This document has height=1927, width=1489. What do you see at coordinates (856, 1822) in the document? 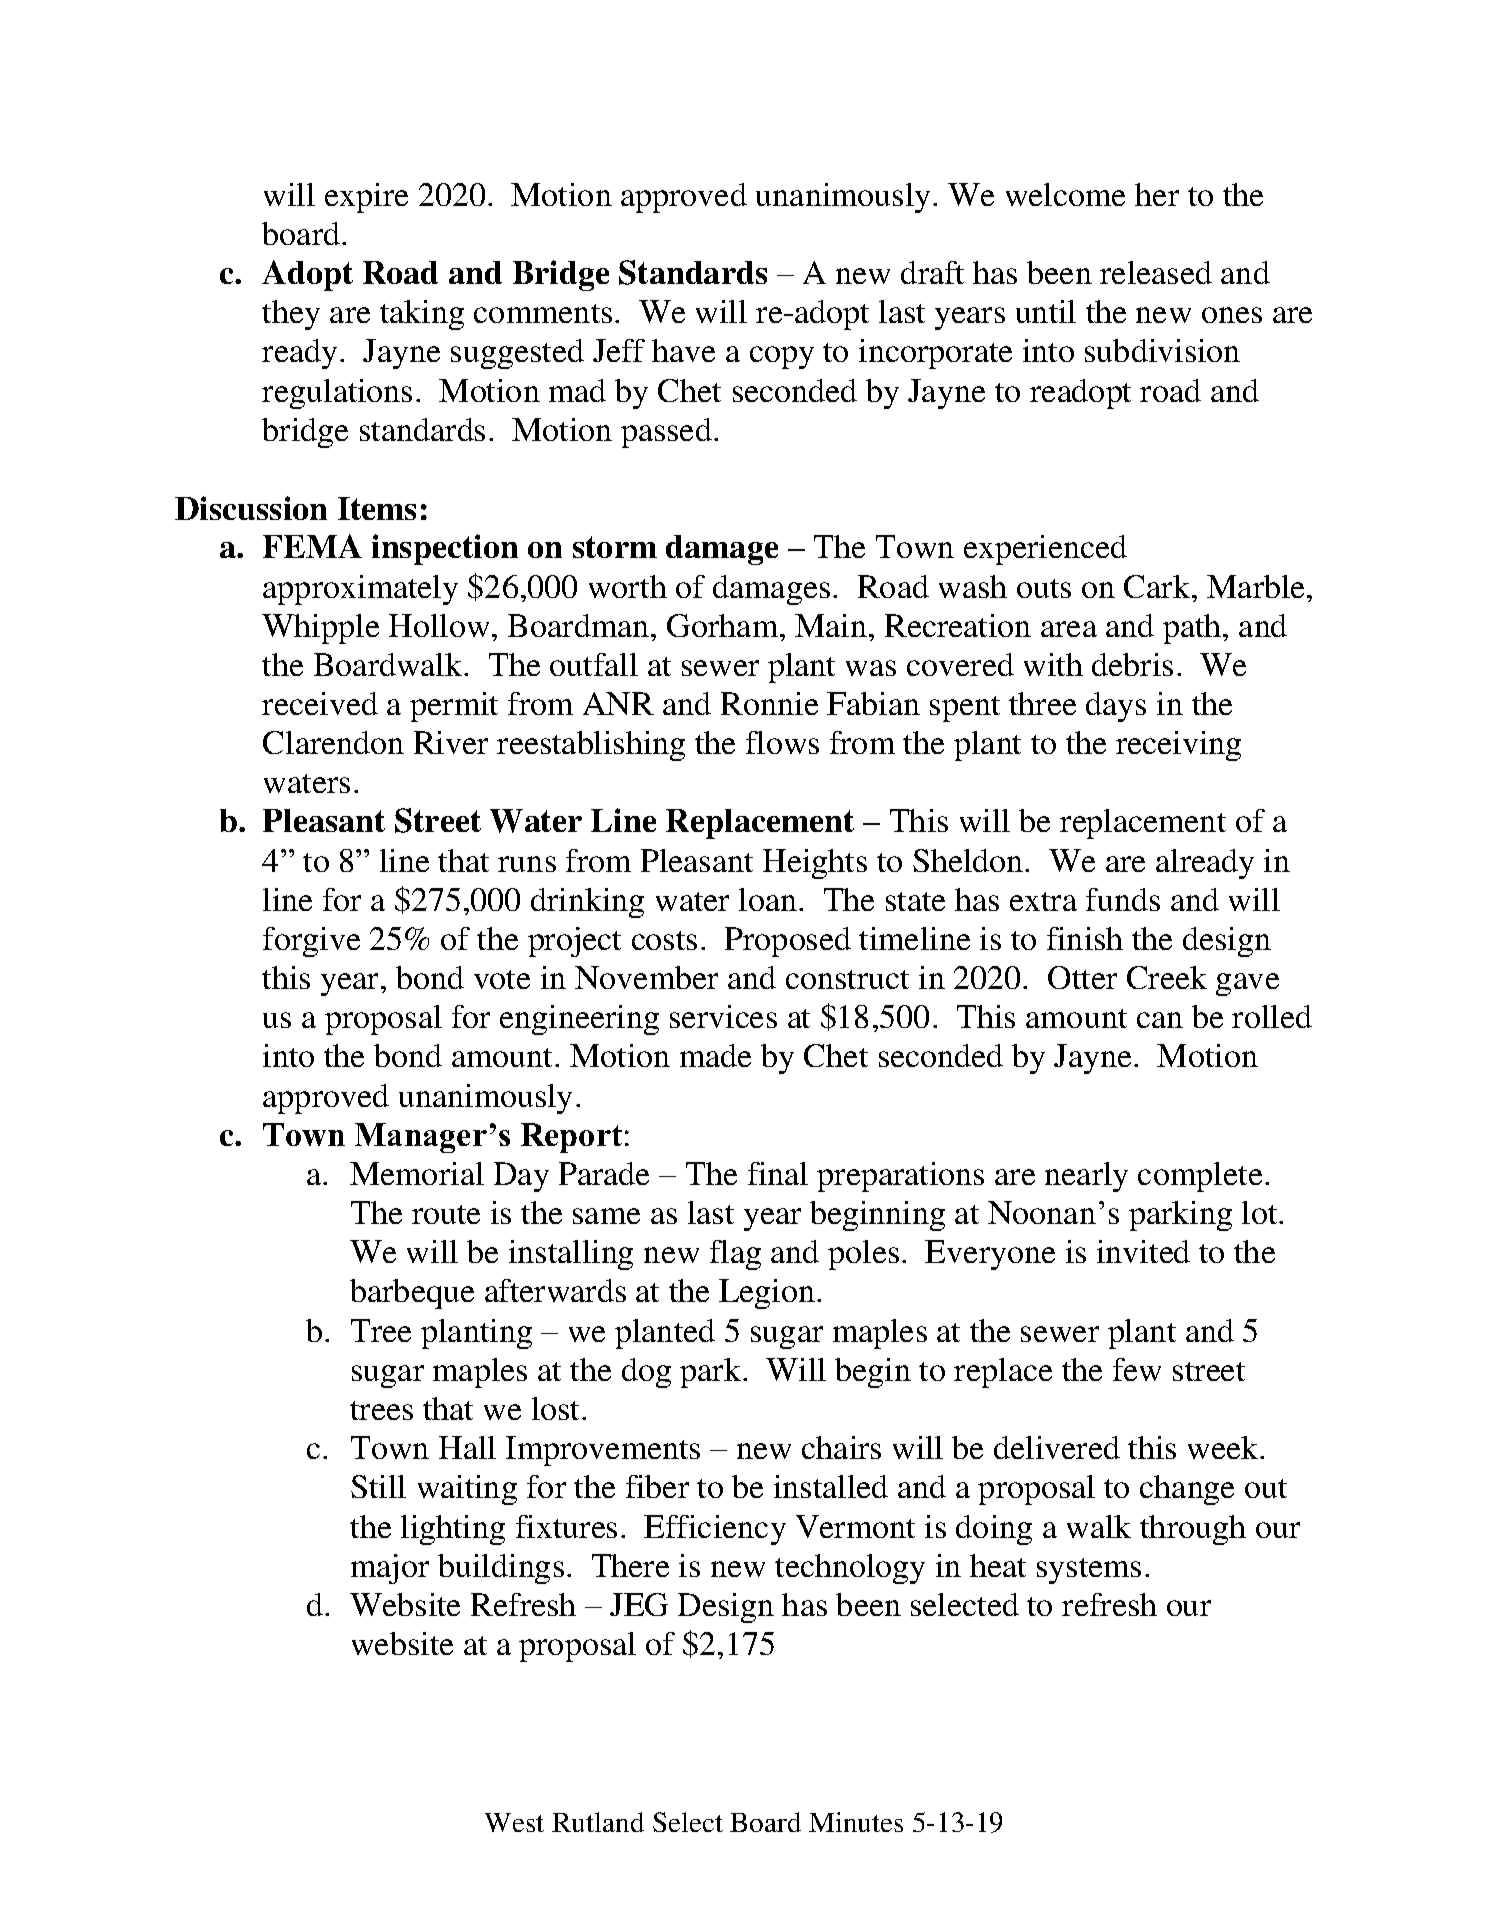
I see `Minutes` at bounding box center [856, 1822].
